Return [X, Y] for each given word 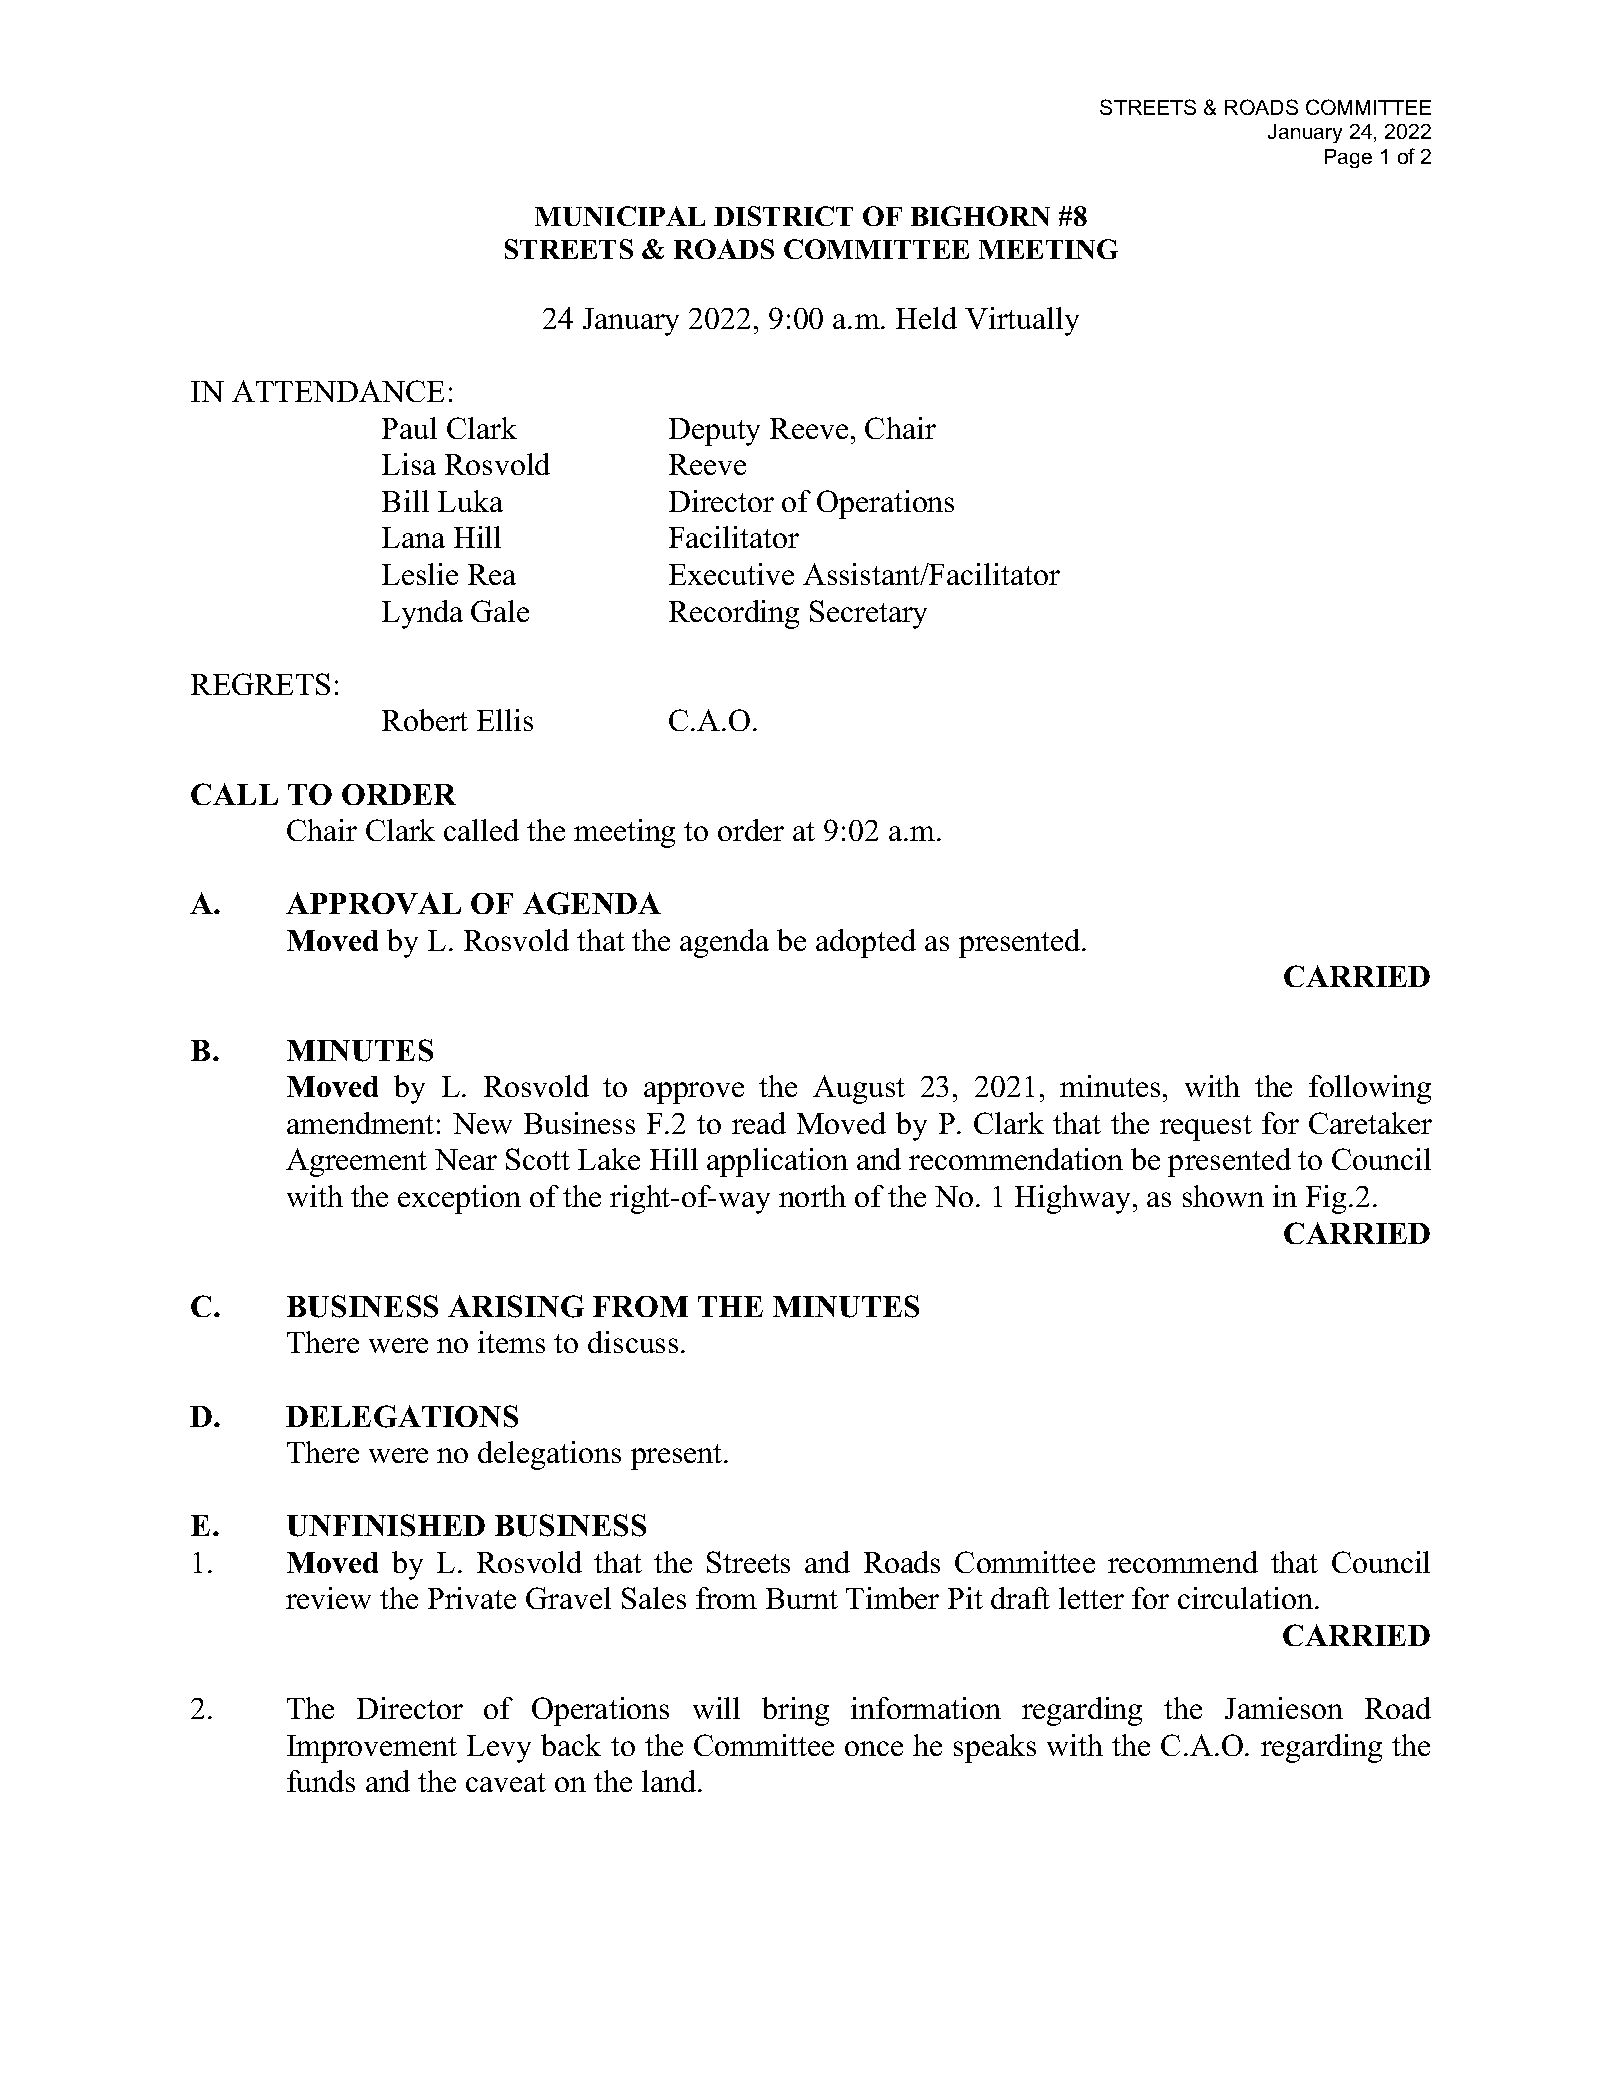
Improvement [372, 1749]
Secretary [868, 614]
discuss [633, 1342]
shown [1223, 1196]
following [1370, 1089]
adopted [866, 943]
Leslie [420, 574]
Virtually [1022, 321]
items [511, 1342]
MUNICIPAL [620, 216]
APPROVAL [373, 903]
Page [1348, 158]
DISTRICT [783, 216]
